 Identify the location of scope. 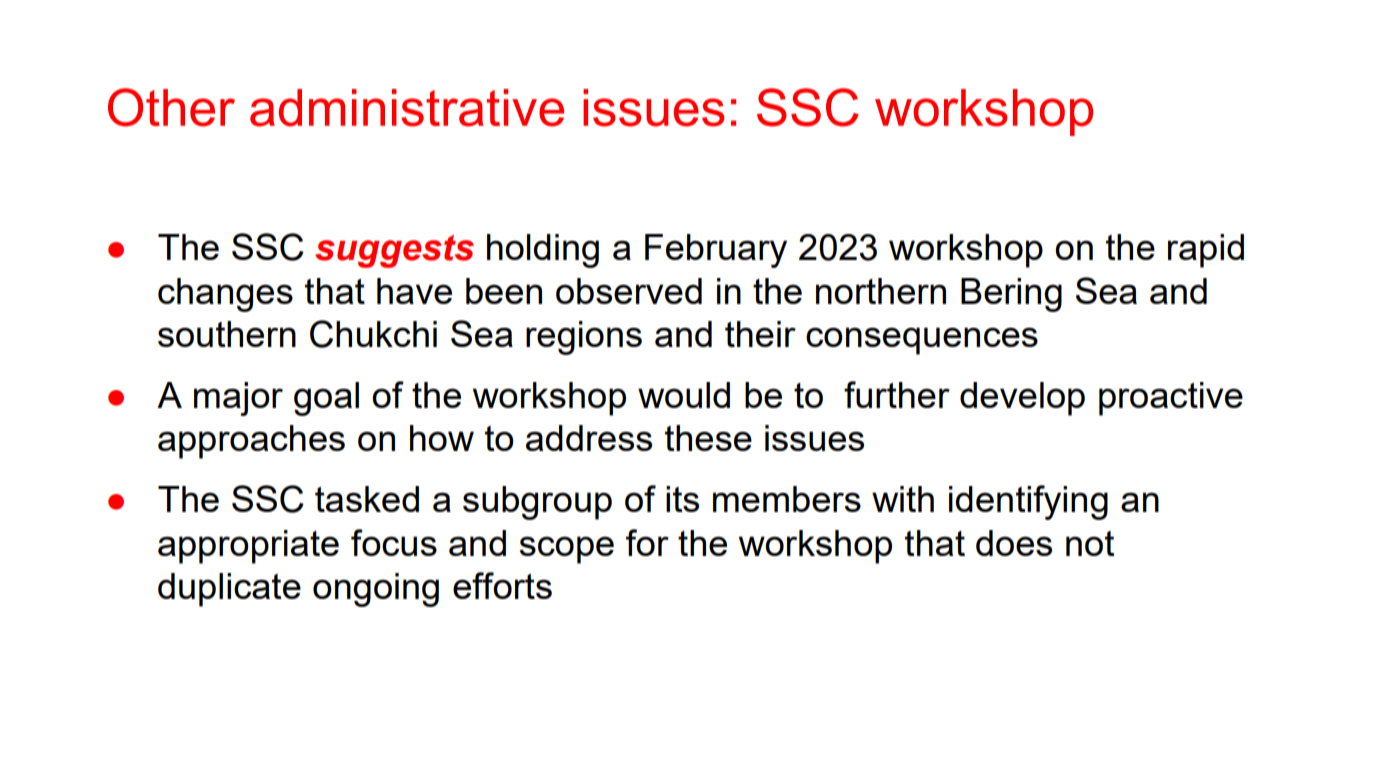
(567, 550).
